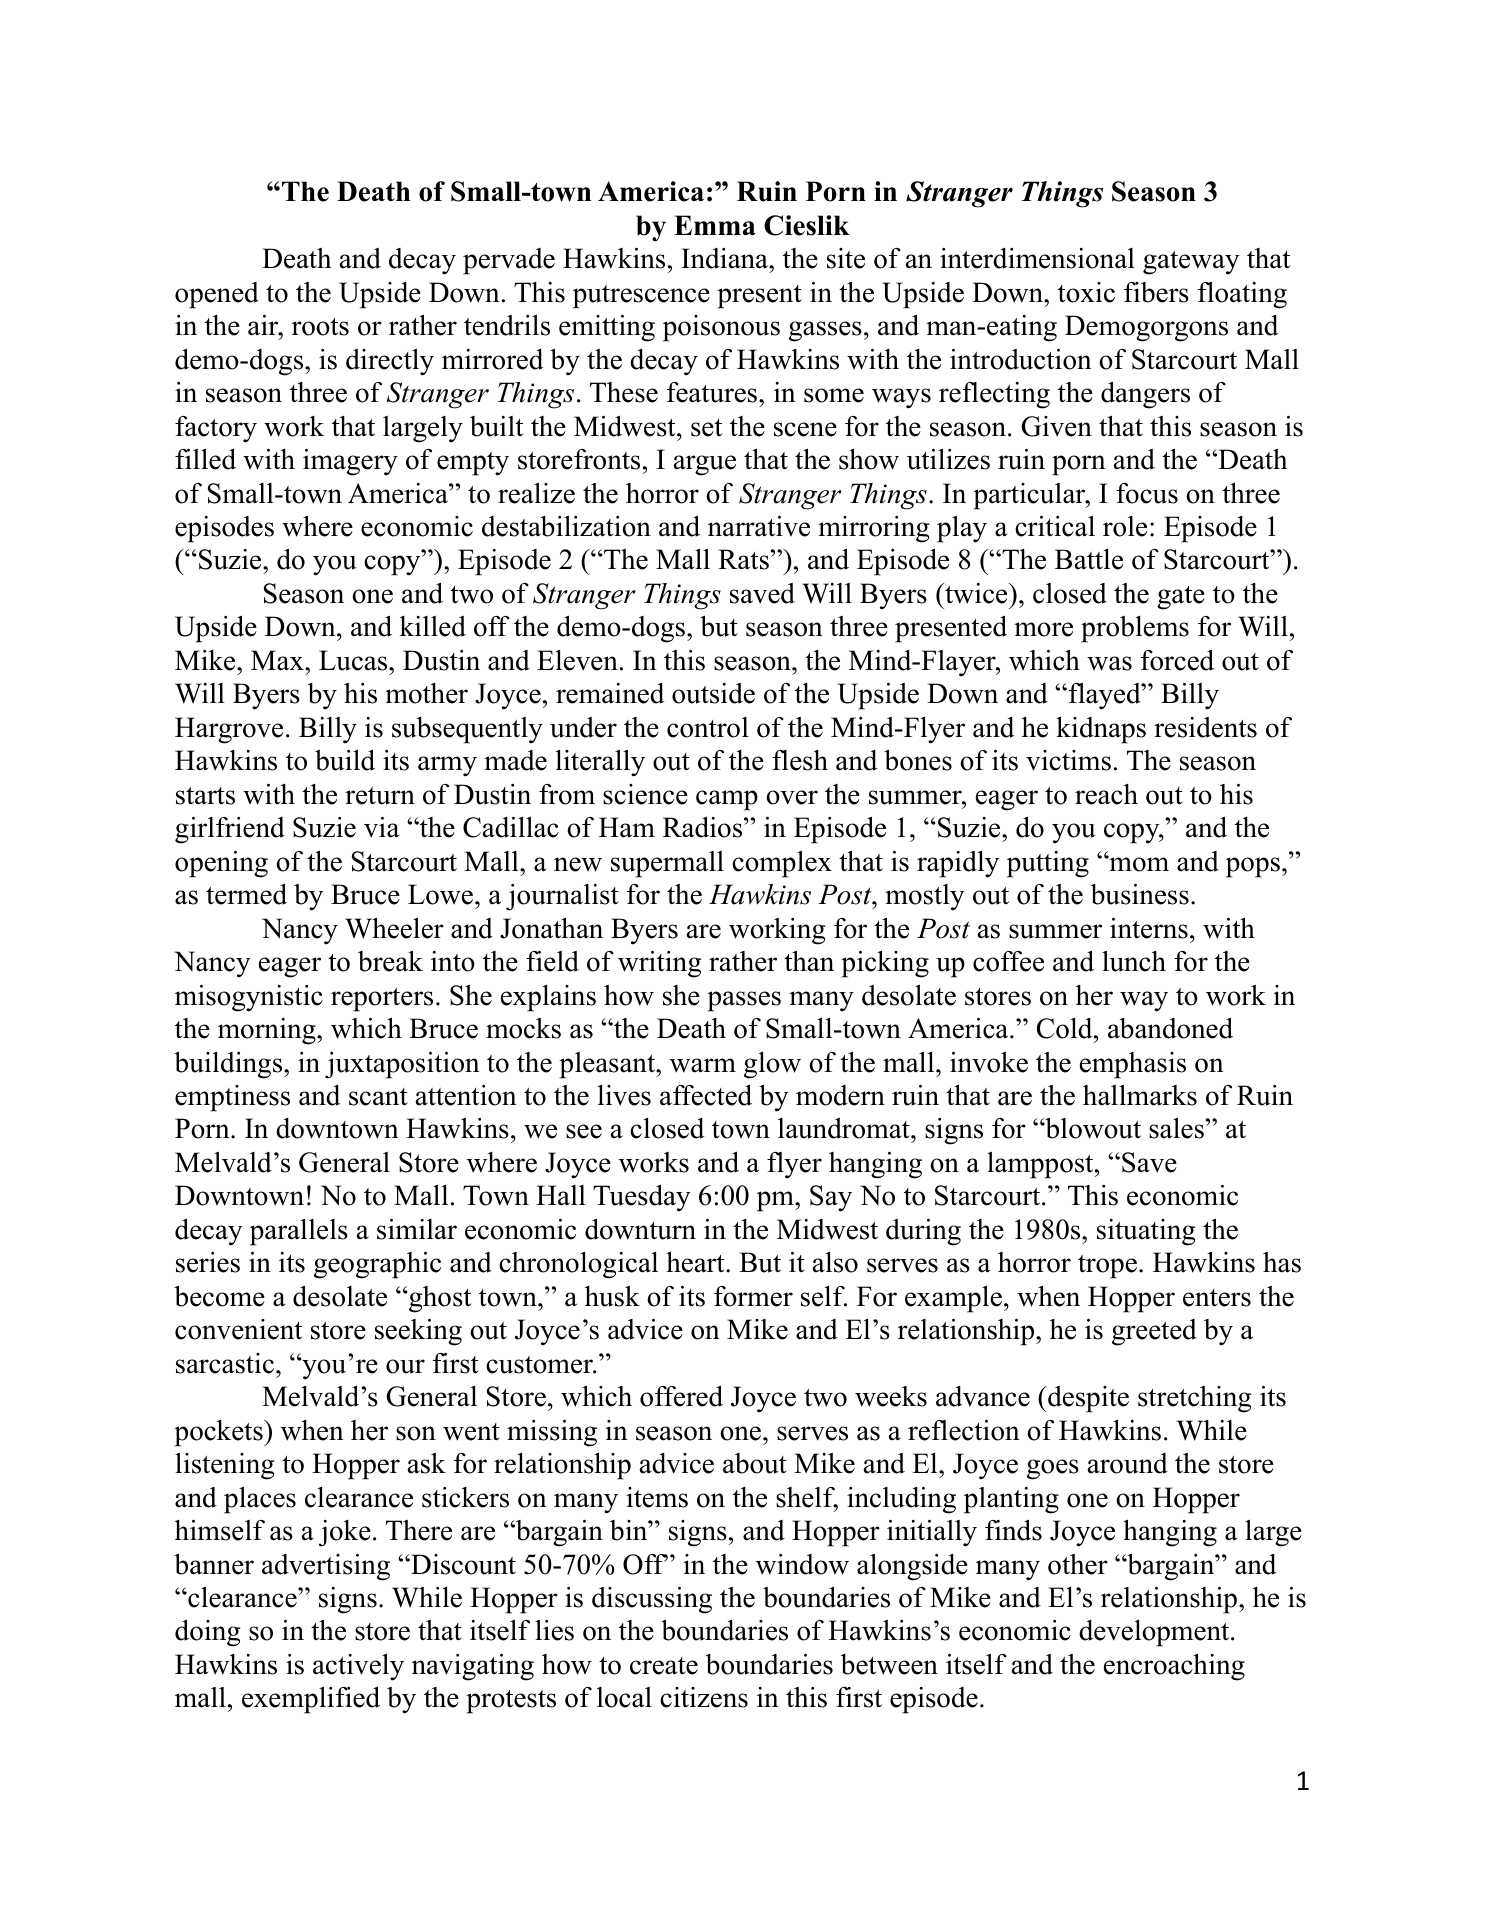 The height and width of the page is (1921, 1485). I want to click on roots, so click(320, 327).
